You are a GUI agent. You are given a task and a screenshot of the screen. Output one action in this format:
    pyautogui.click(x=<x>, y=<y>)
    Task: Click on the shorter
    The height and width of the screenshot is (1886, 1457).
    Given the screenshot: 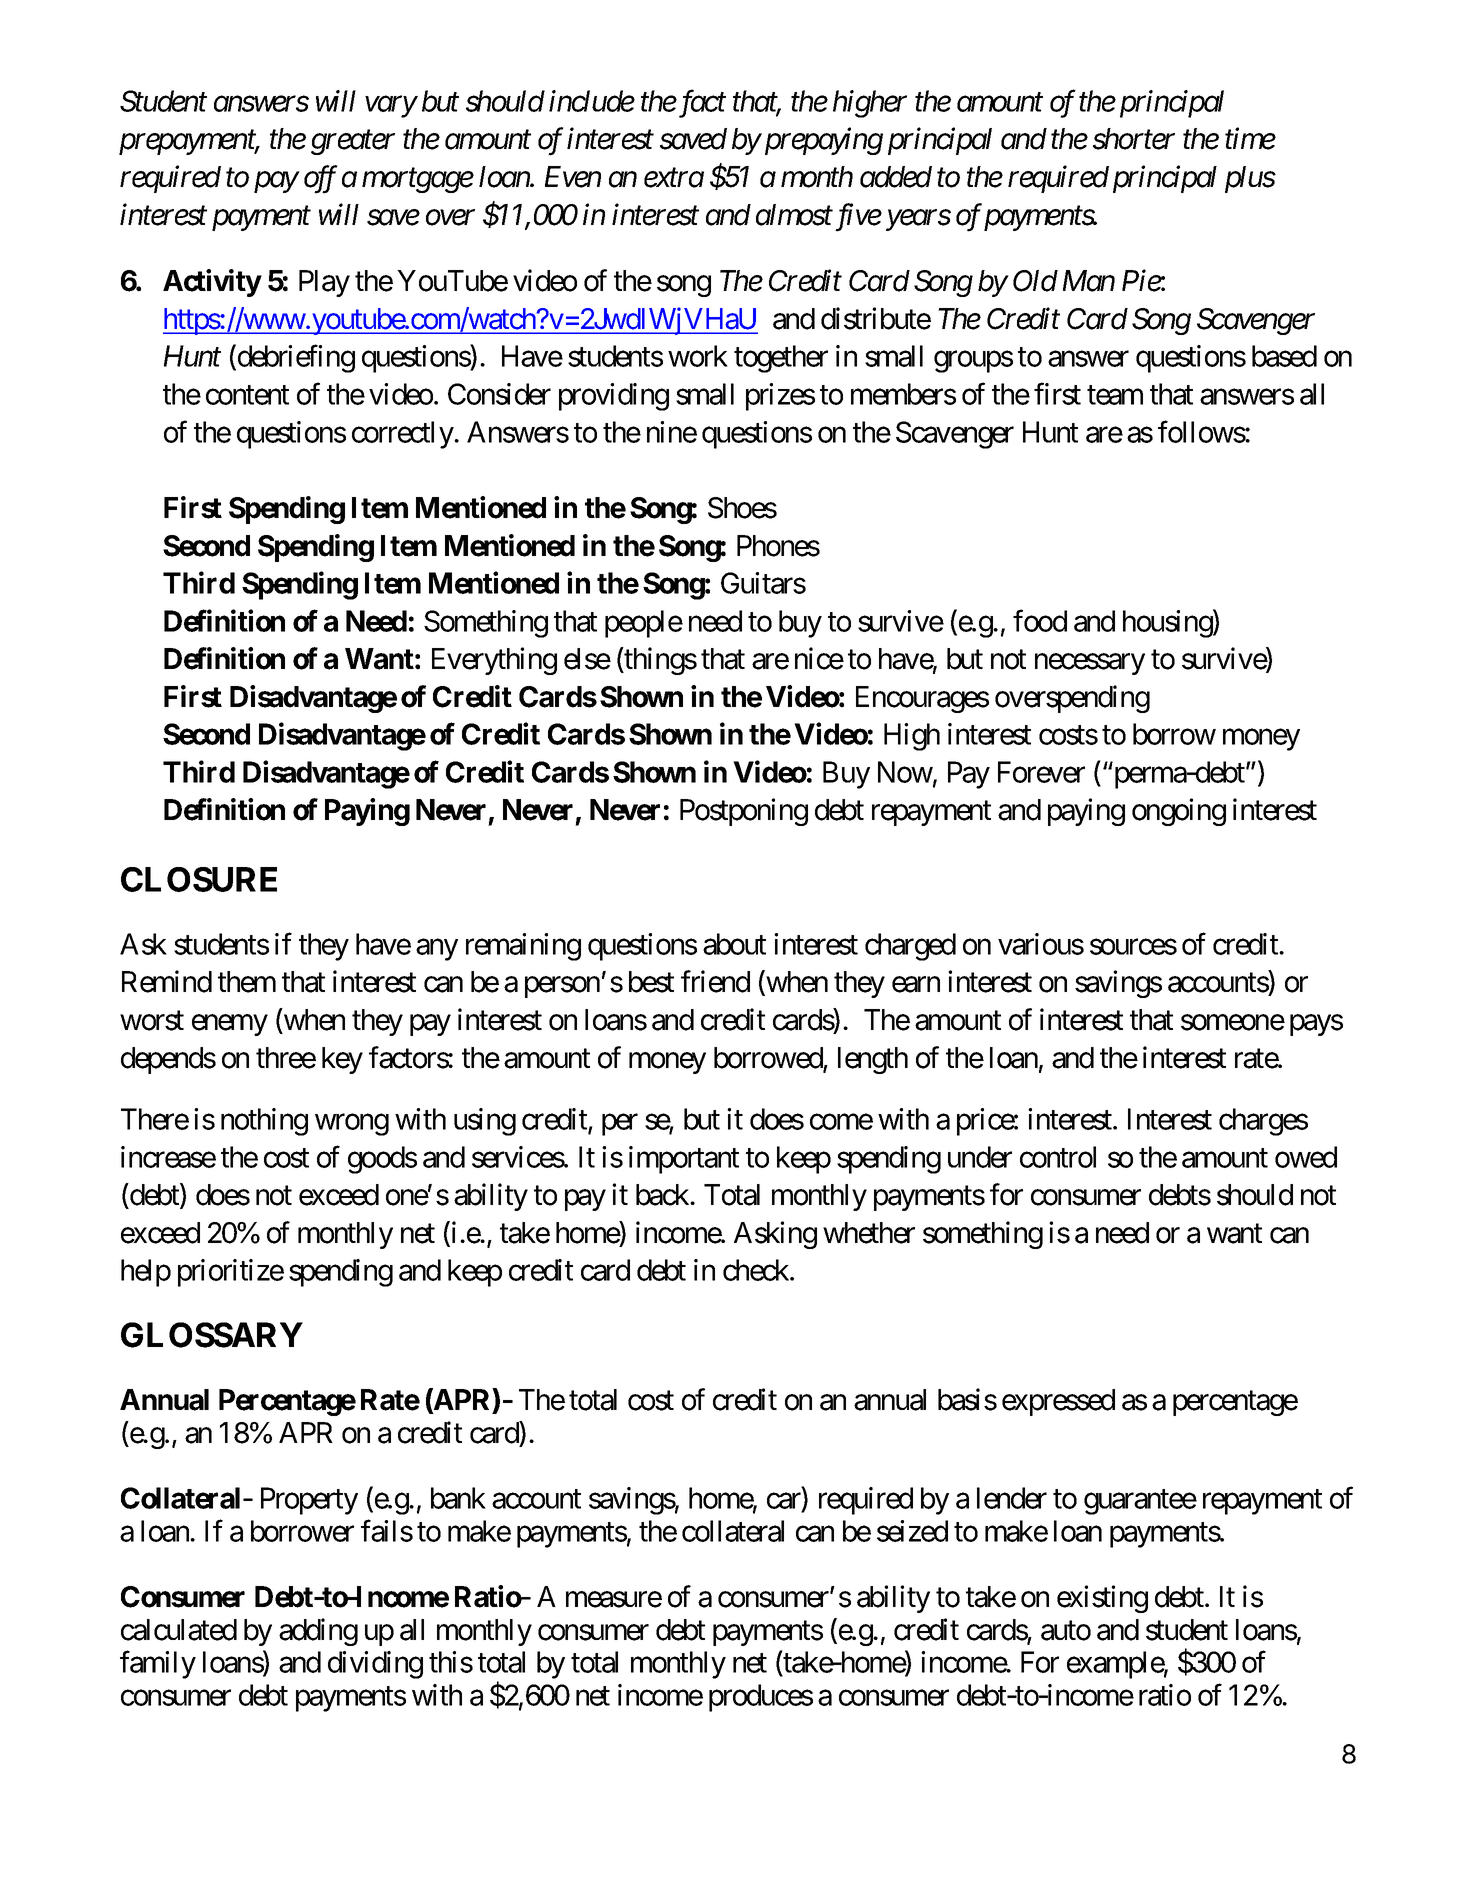 What is the action you would take?
    pyautogui.click(x=1134, y=139)
